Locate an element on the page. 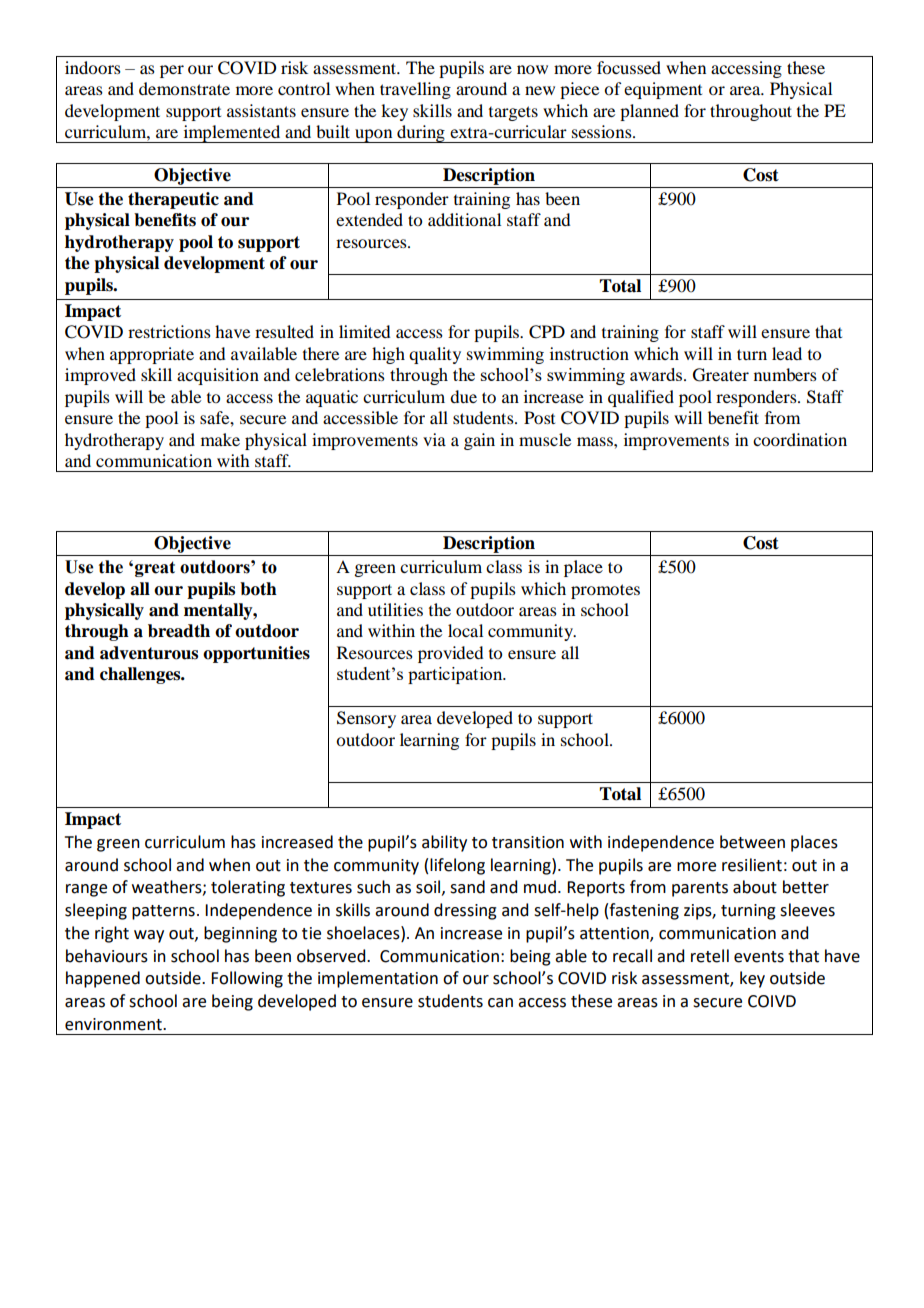 This page has height=1308, width=924. promotes is located at coordinates (605, 591).
